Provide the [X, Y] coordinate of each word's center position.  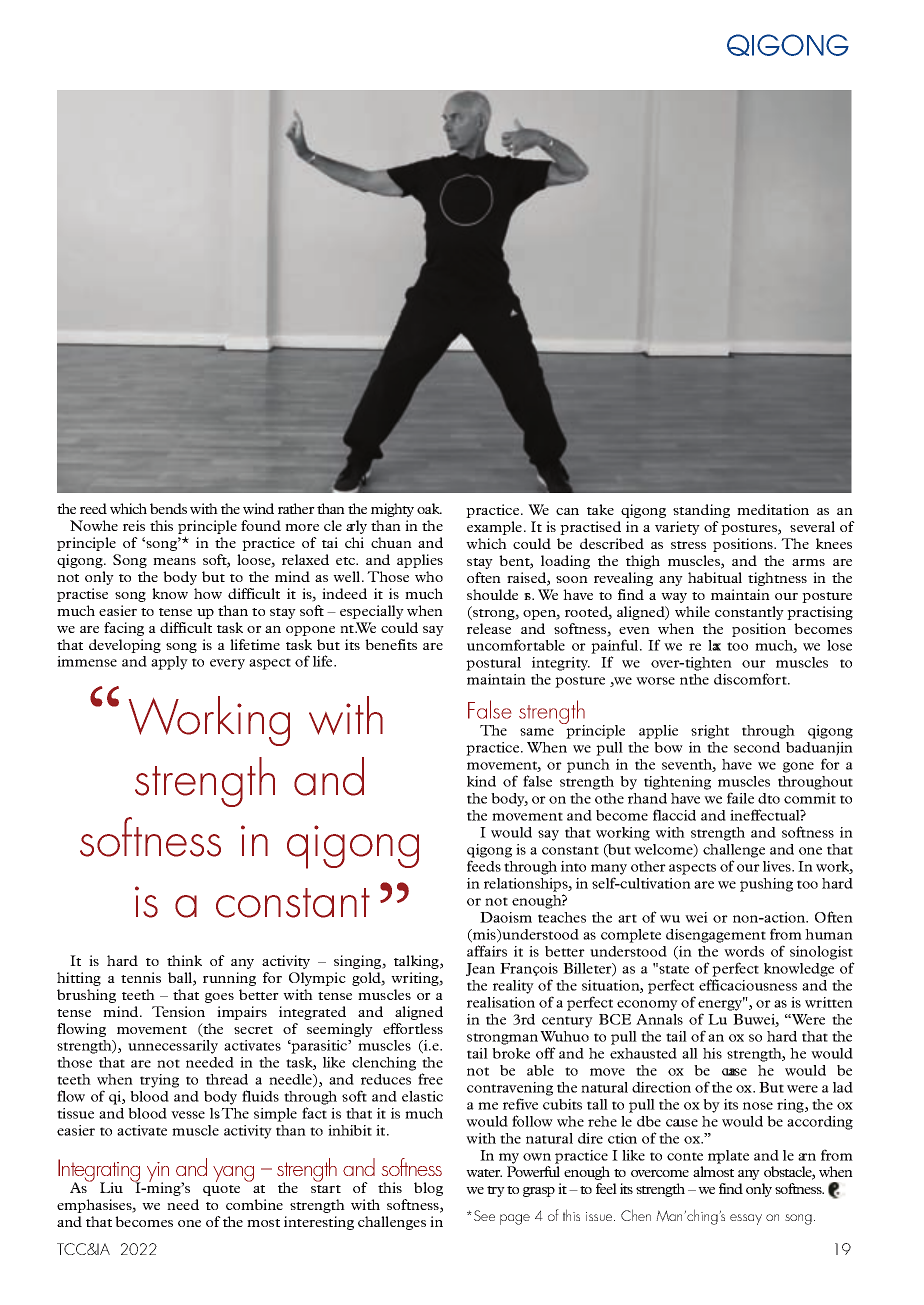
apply [169, 663]
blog [428, 1189]
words [744, 951]
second [757, 747]
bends [168, 508]
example [496, 528]
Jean [480, 969]
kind [481, 781]
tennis [141, 977]
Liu [111, 1187]
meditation [773, 509]
